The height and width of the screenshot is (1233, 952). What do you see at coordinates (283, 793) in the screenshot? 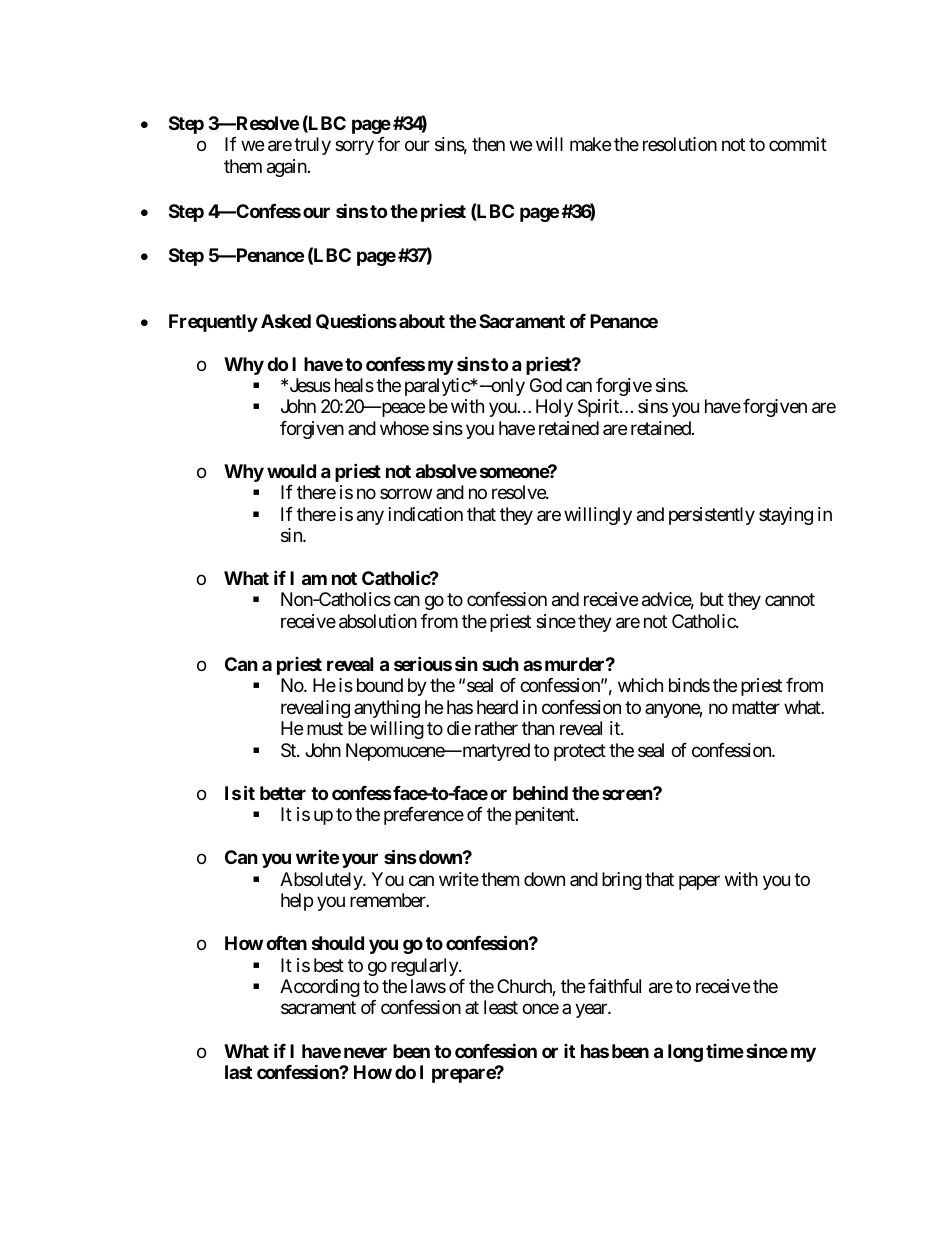
I see `better` at bounding box center [283, 793].
